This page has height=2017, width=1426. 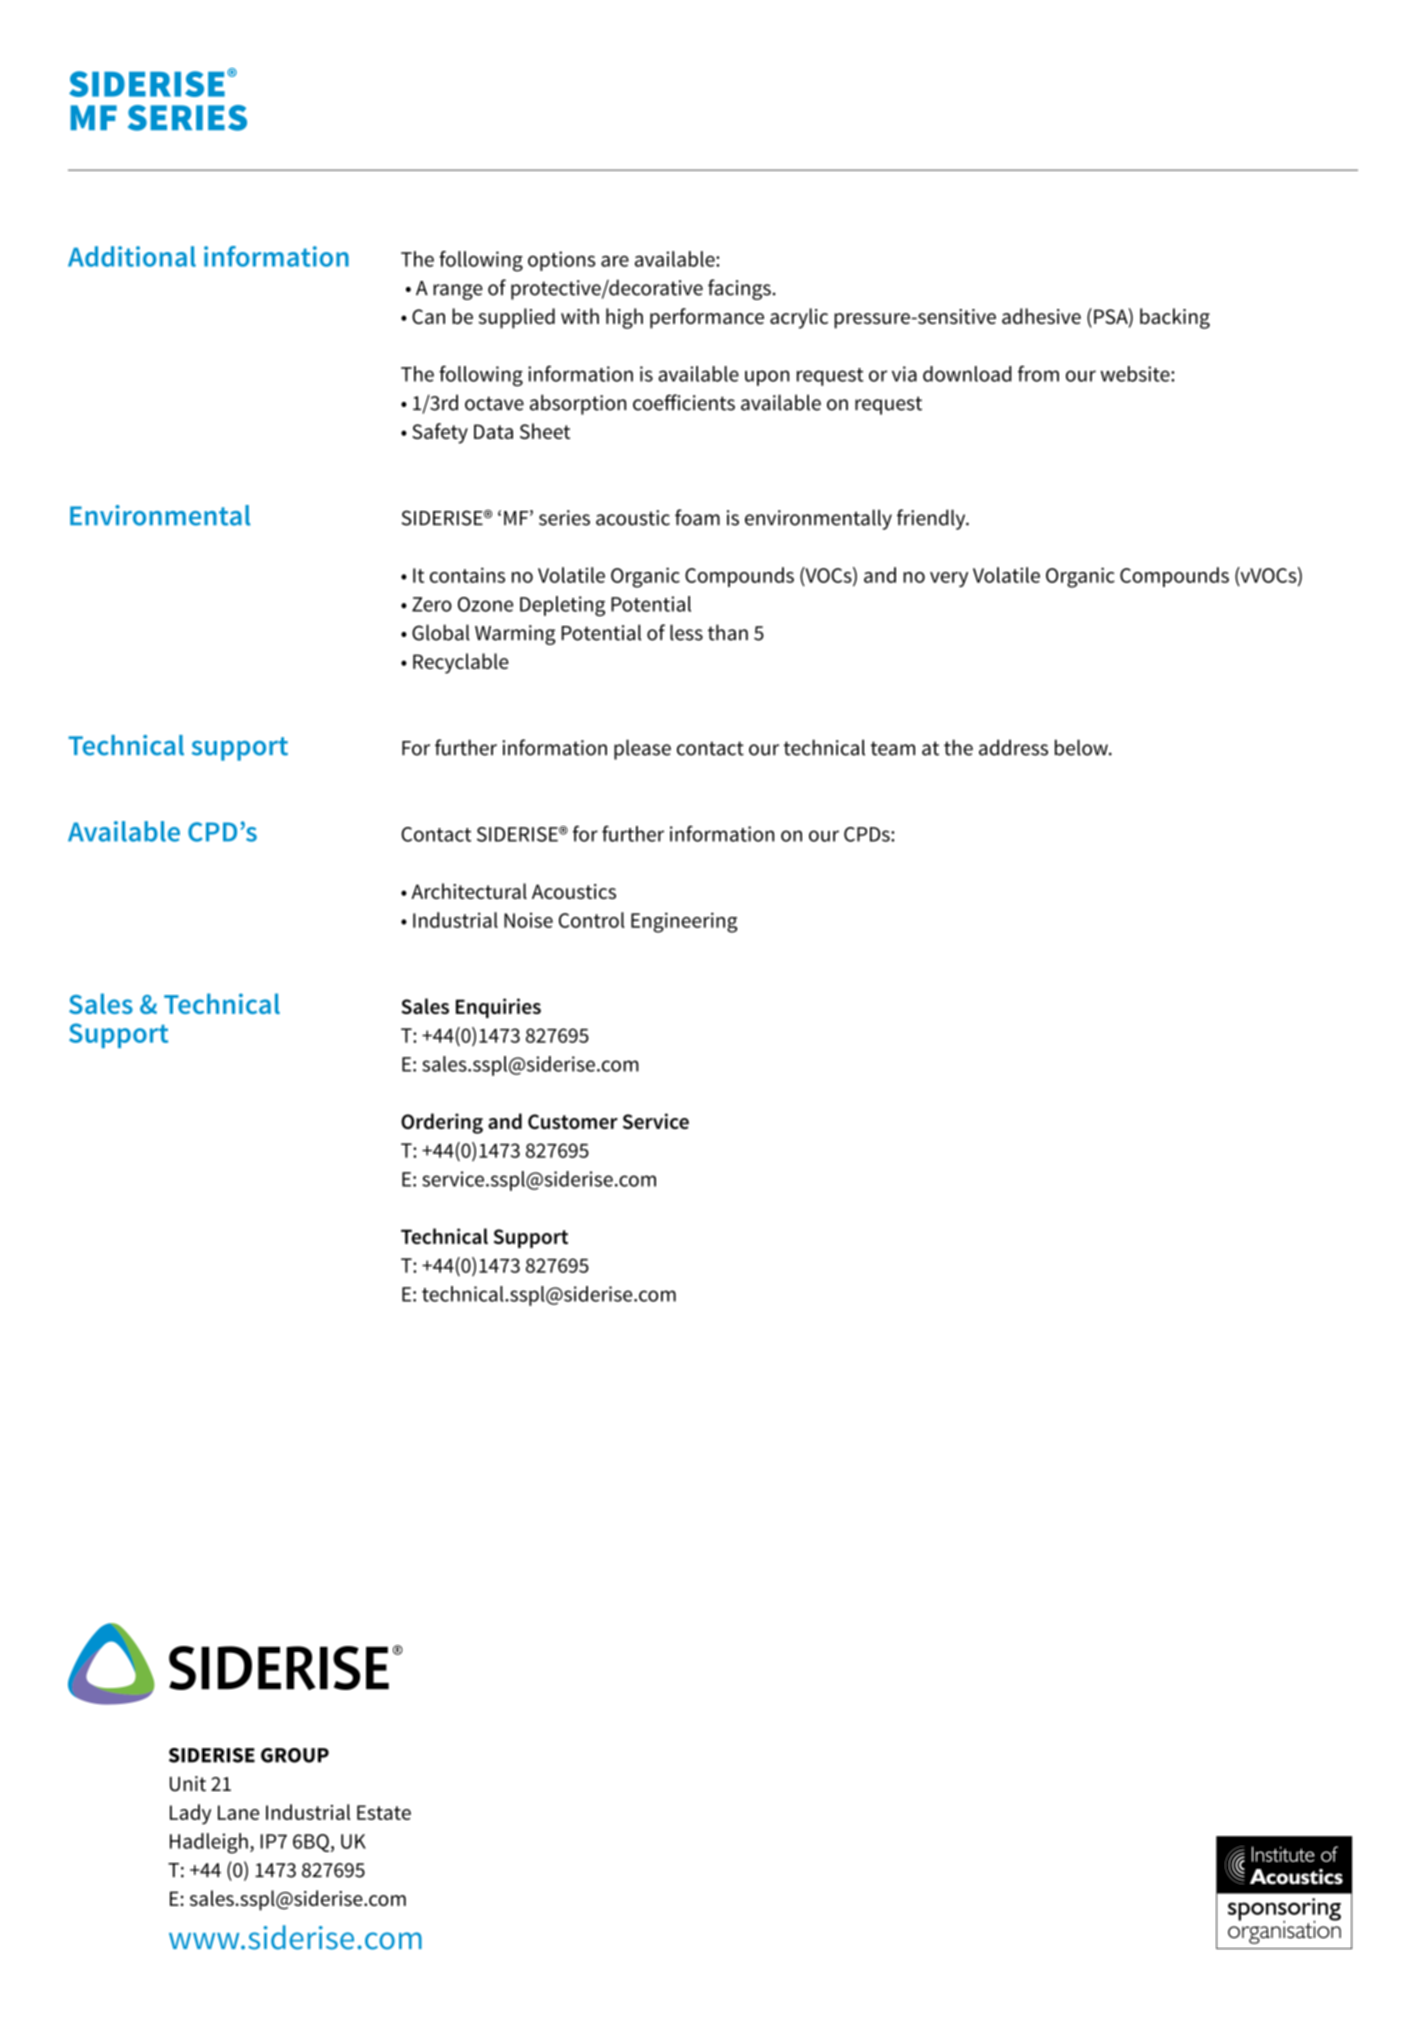 I want to click on GROUP, so click(x=295, y=1755).
